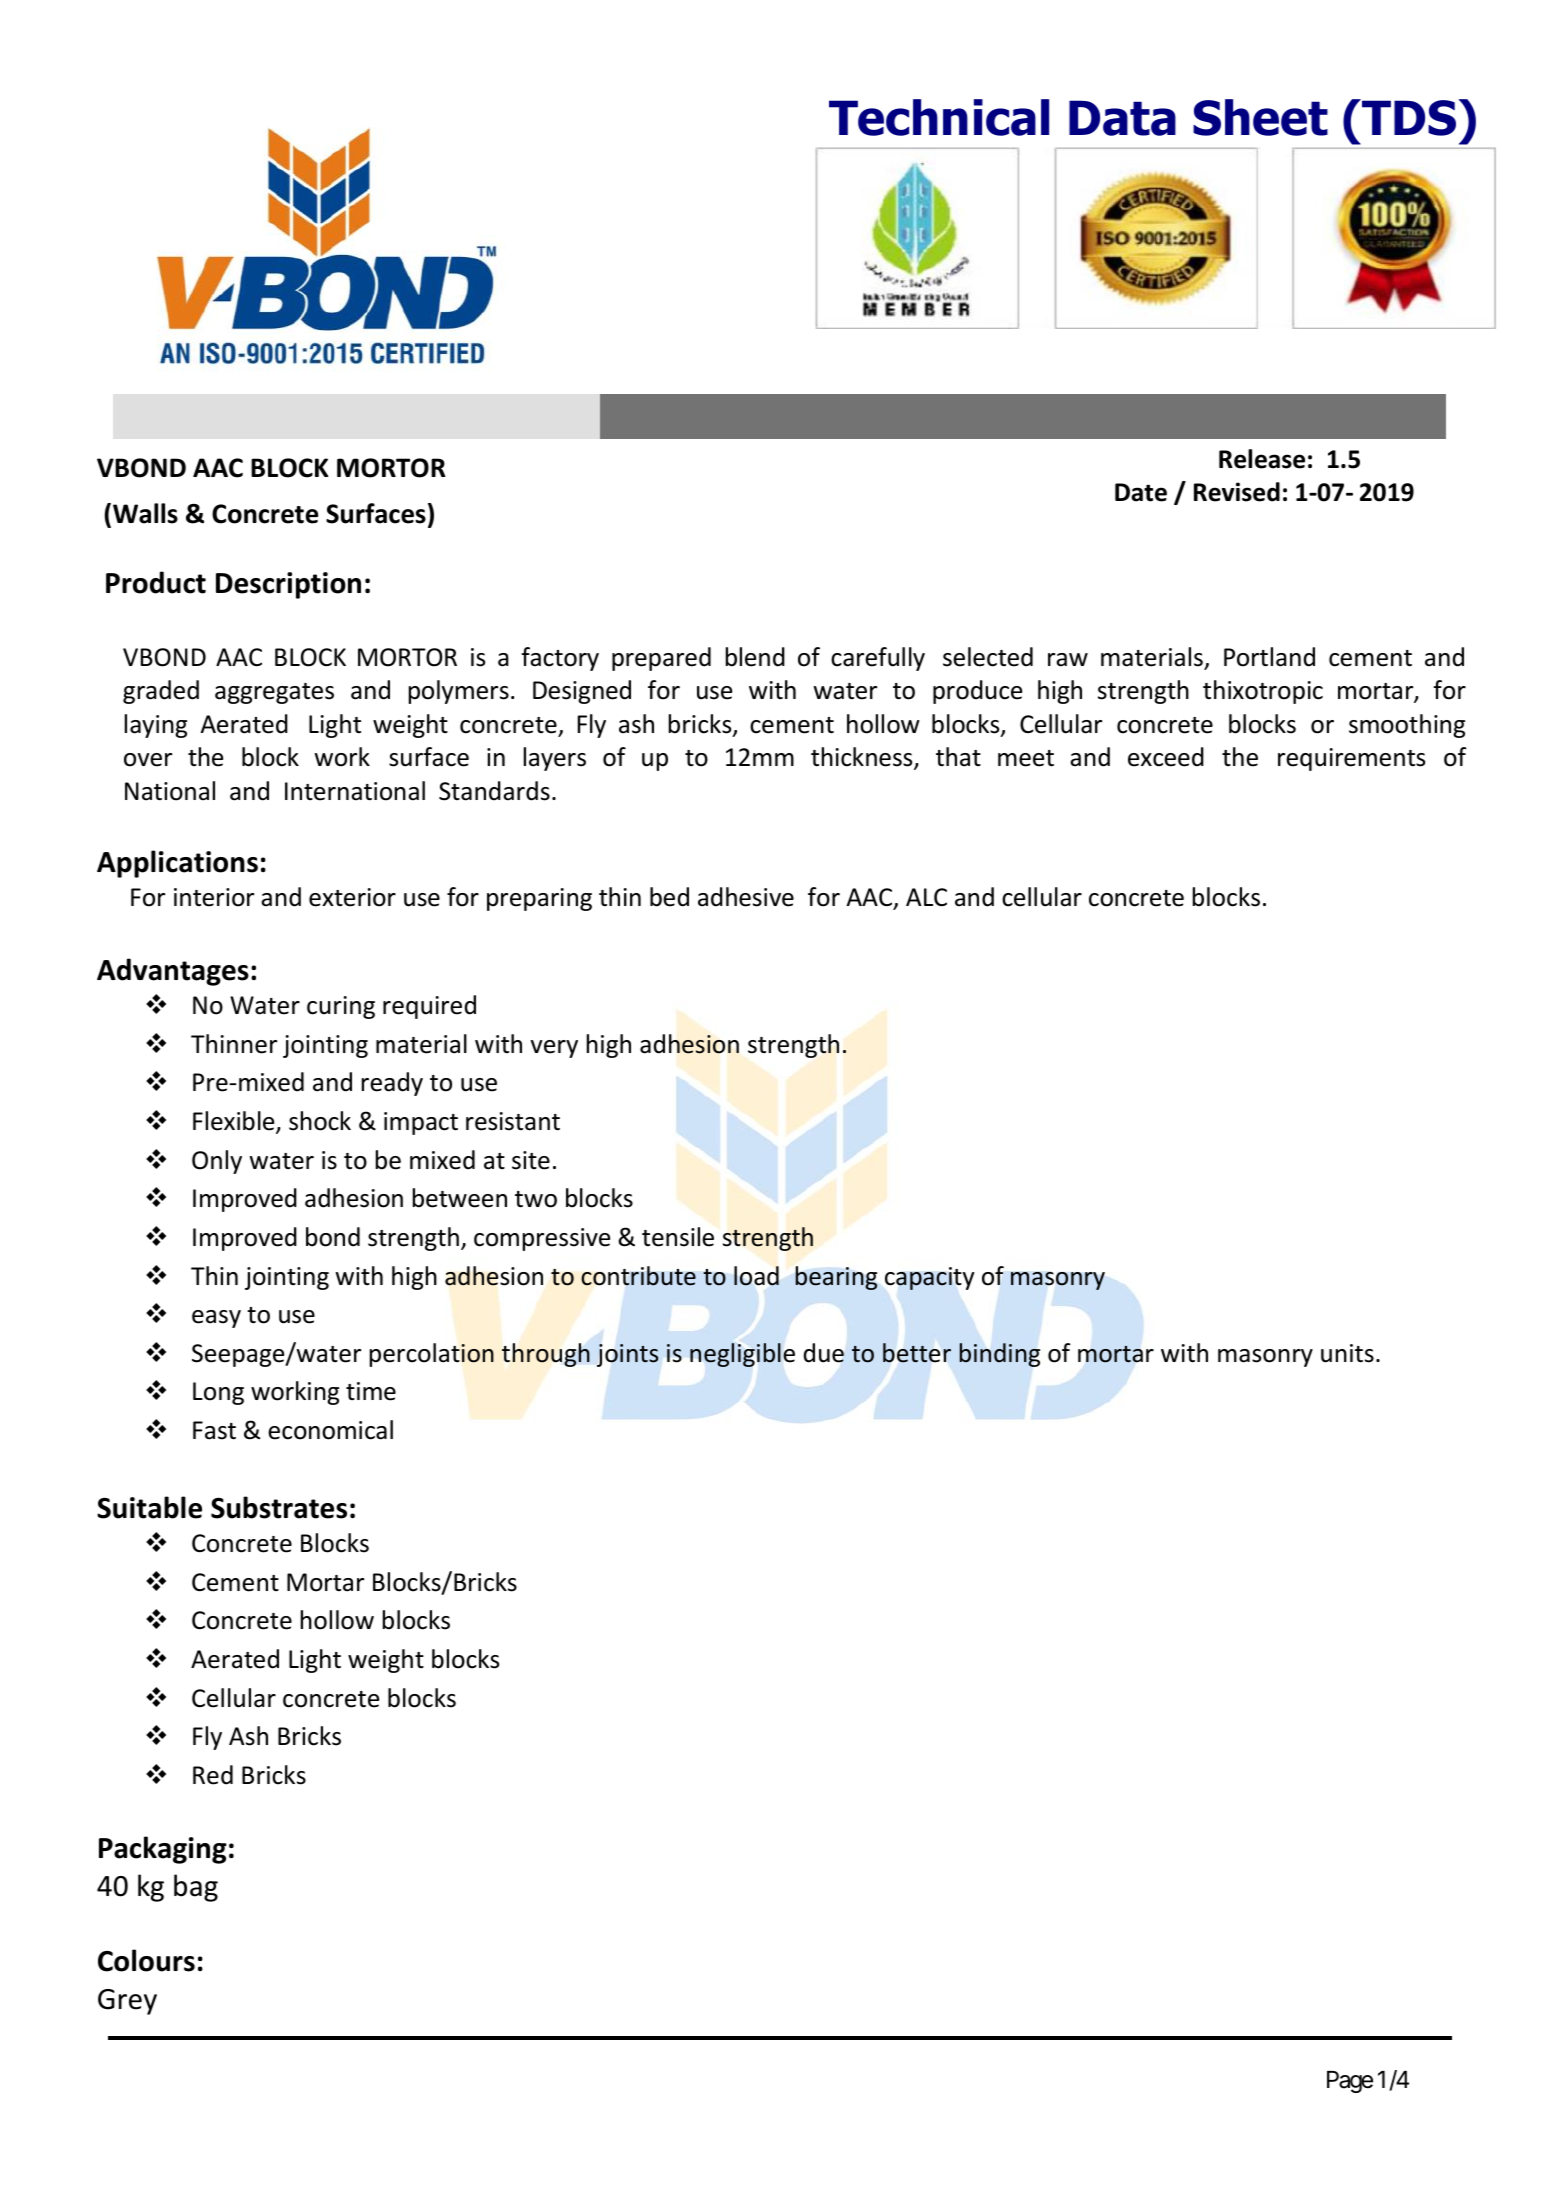 The width and height of the screenshot is (1560, 2205). Describe the element at coordinates (742, 1355) in the screenshot. I see `negligible` at that location.
